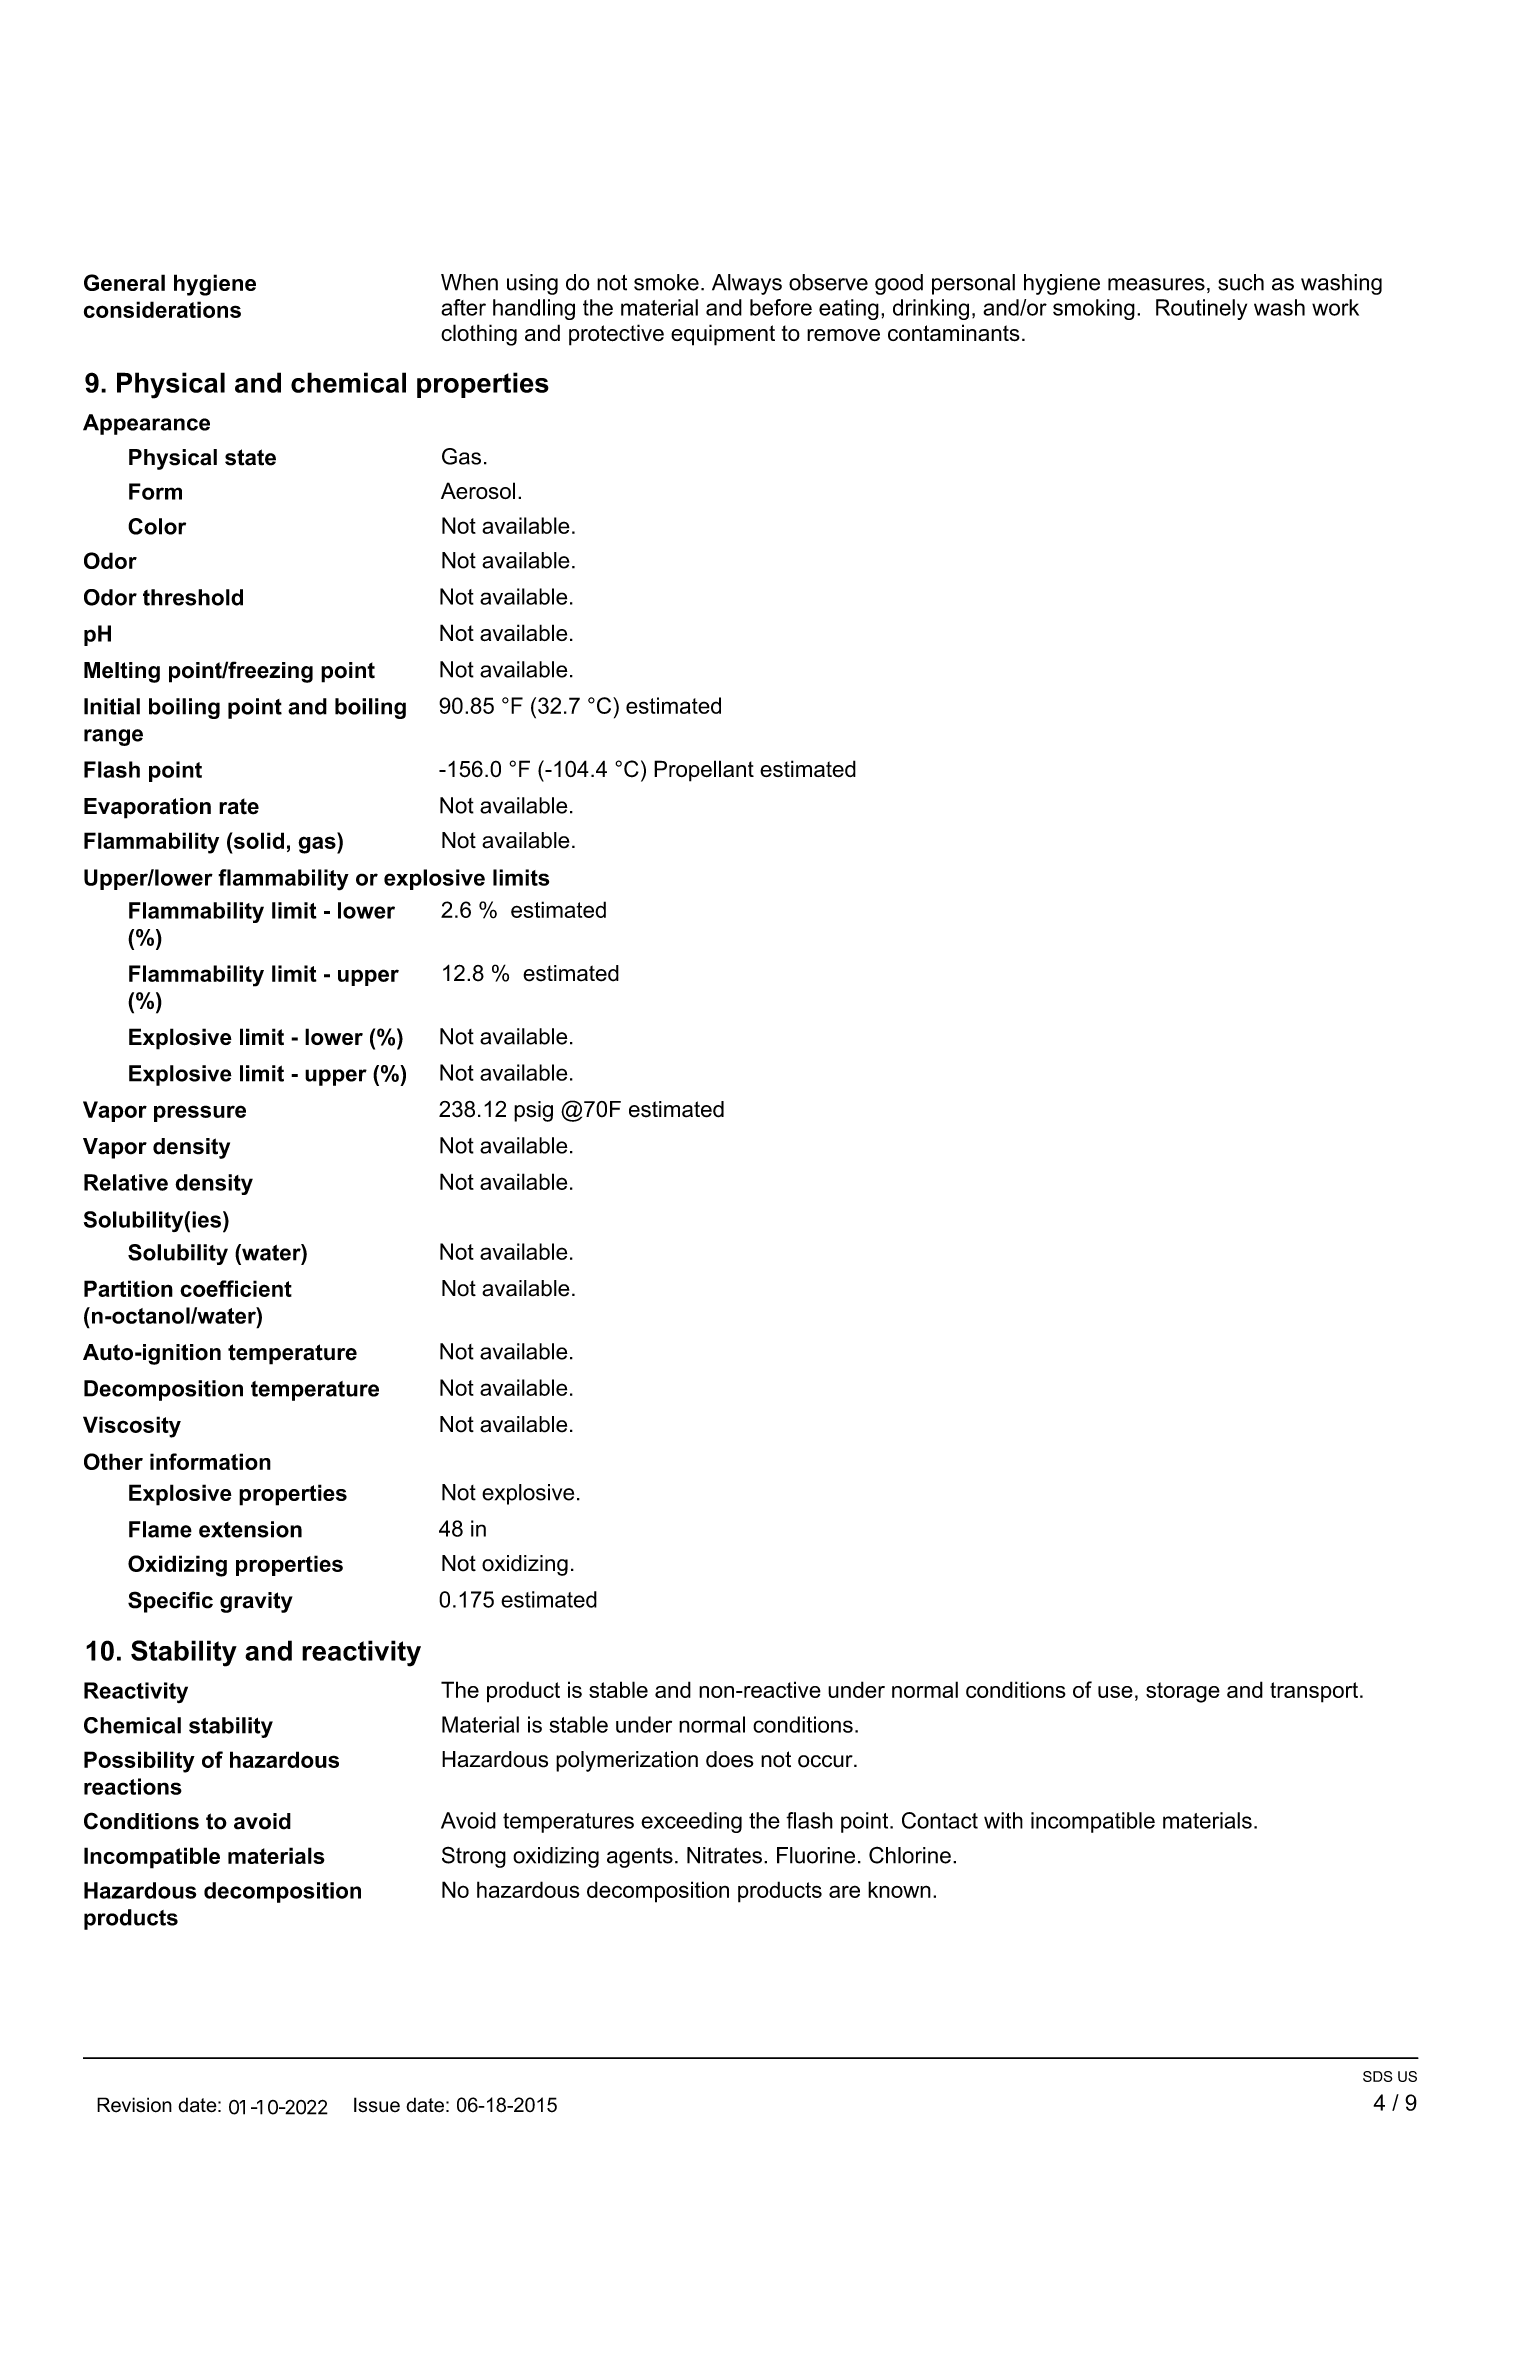 The image size is (1529, 2363). What do you see at coordinates (844, 1891) in the screenshot?
I see `are` at bounding box center [844, 1891].
